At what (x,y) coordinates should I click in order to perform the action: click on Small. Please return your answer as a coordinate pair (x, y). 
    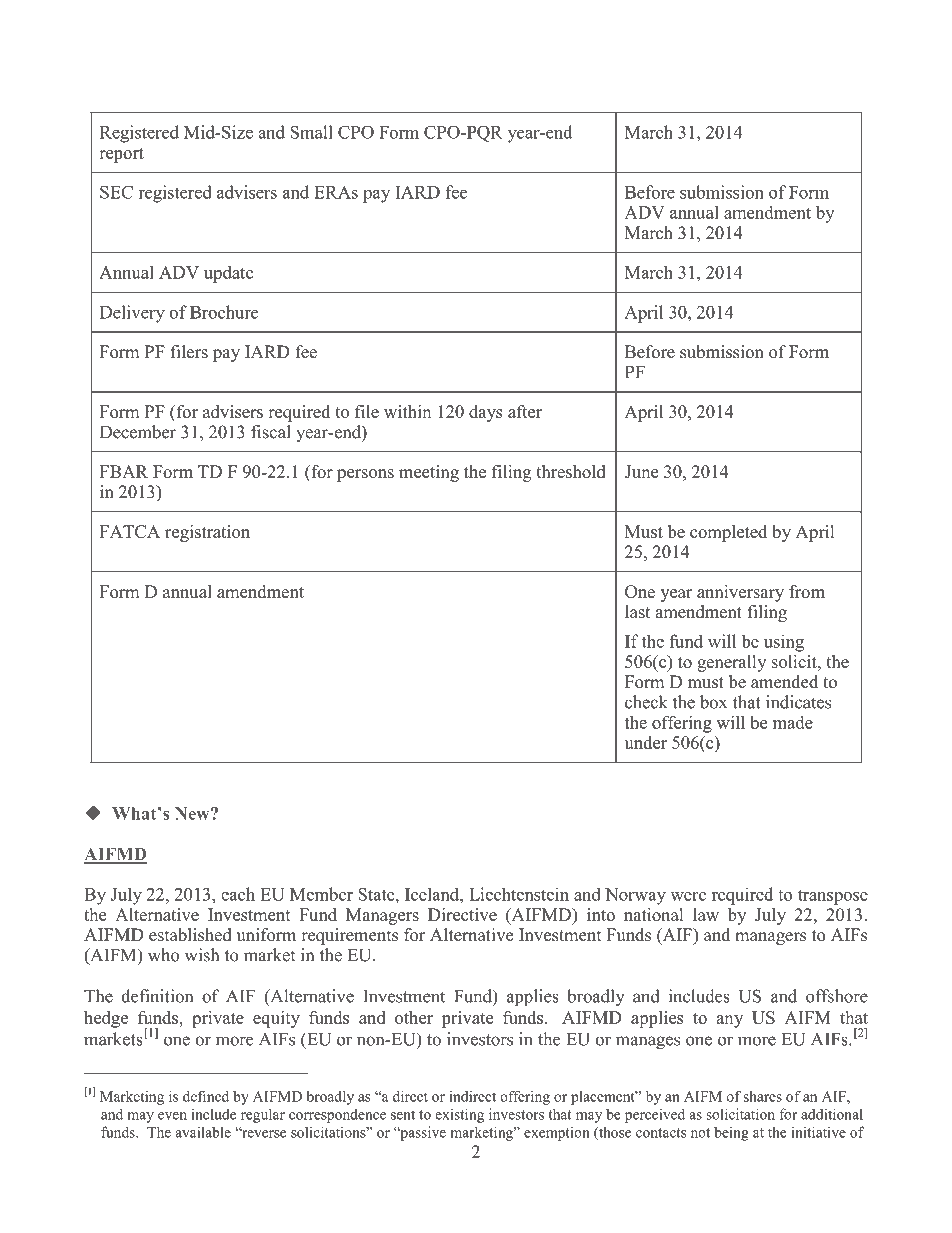
    Looking at the image, I should click on (311, 132).
